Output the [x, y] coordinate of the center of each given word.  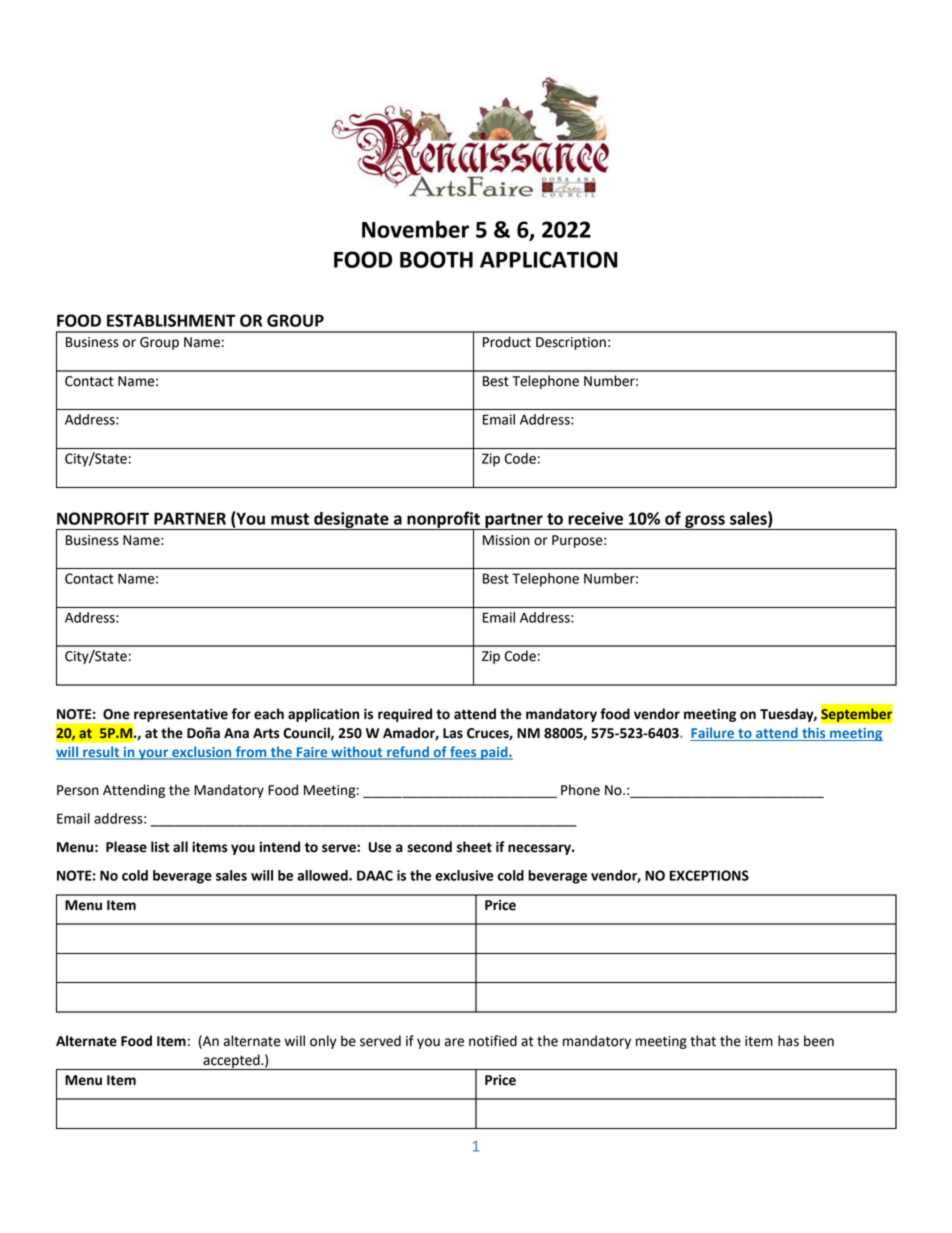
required [405, 715]
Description [571, 343]
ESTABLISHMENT [171, 320]
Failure [713, 734]
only [323, 1042]
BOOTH [436, 259]
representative [181, 715]
